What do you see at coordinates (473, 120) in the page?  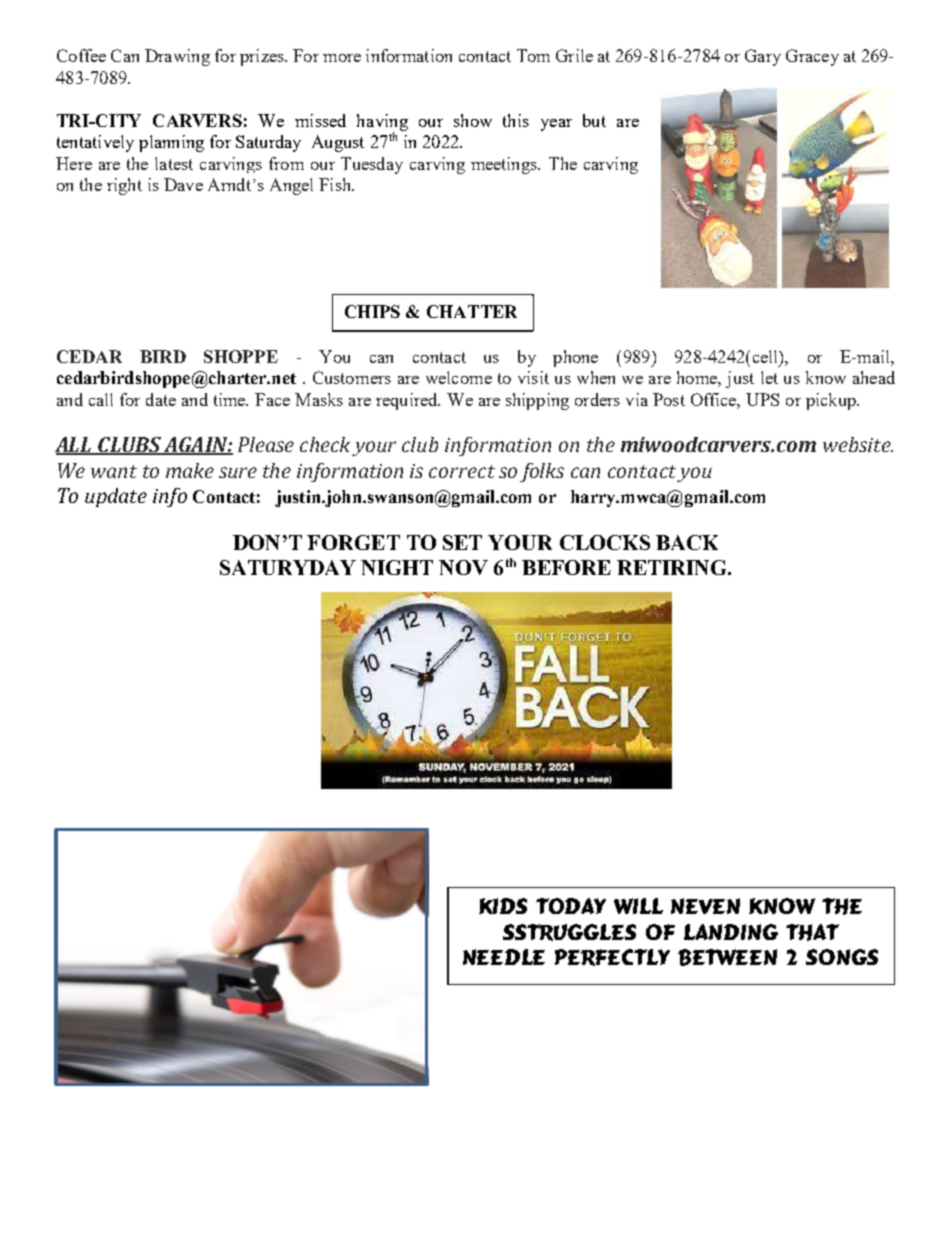 I see `show` at bounding box center [473, 120].
